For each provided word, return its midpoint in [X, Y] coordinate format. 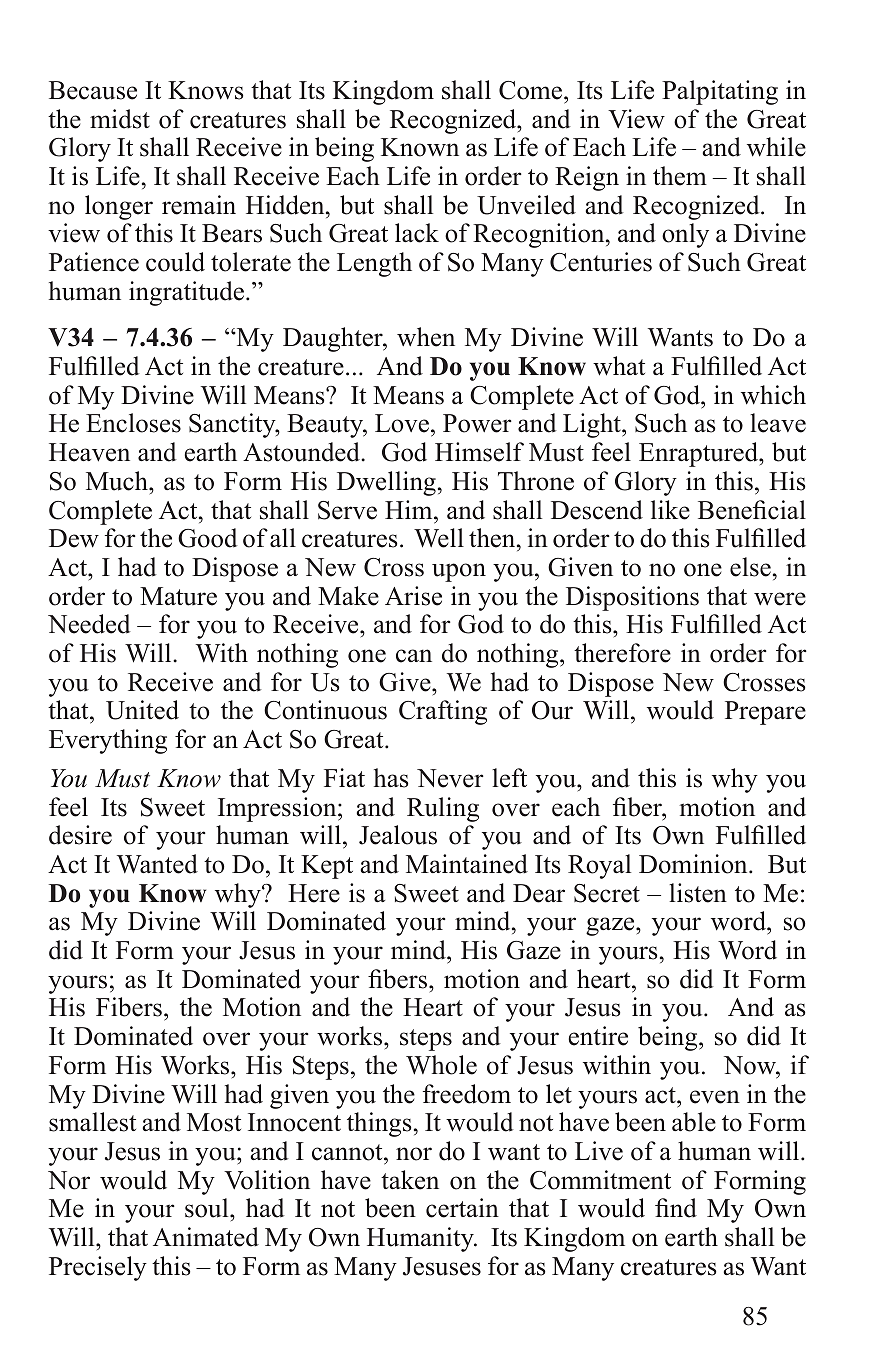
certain [462, 1208]
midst [120, 119]
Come [532, 90]
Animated [206, 1237]
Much [118, 481]
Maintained [467, 864]
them [680, 176]
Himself [479, 452]
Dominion [694, 864]
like [670, 510]
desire [80, 835]
